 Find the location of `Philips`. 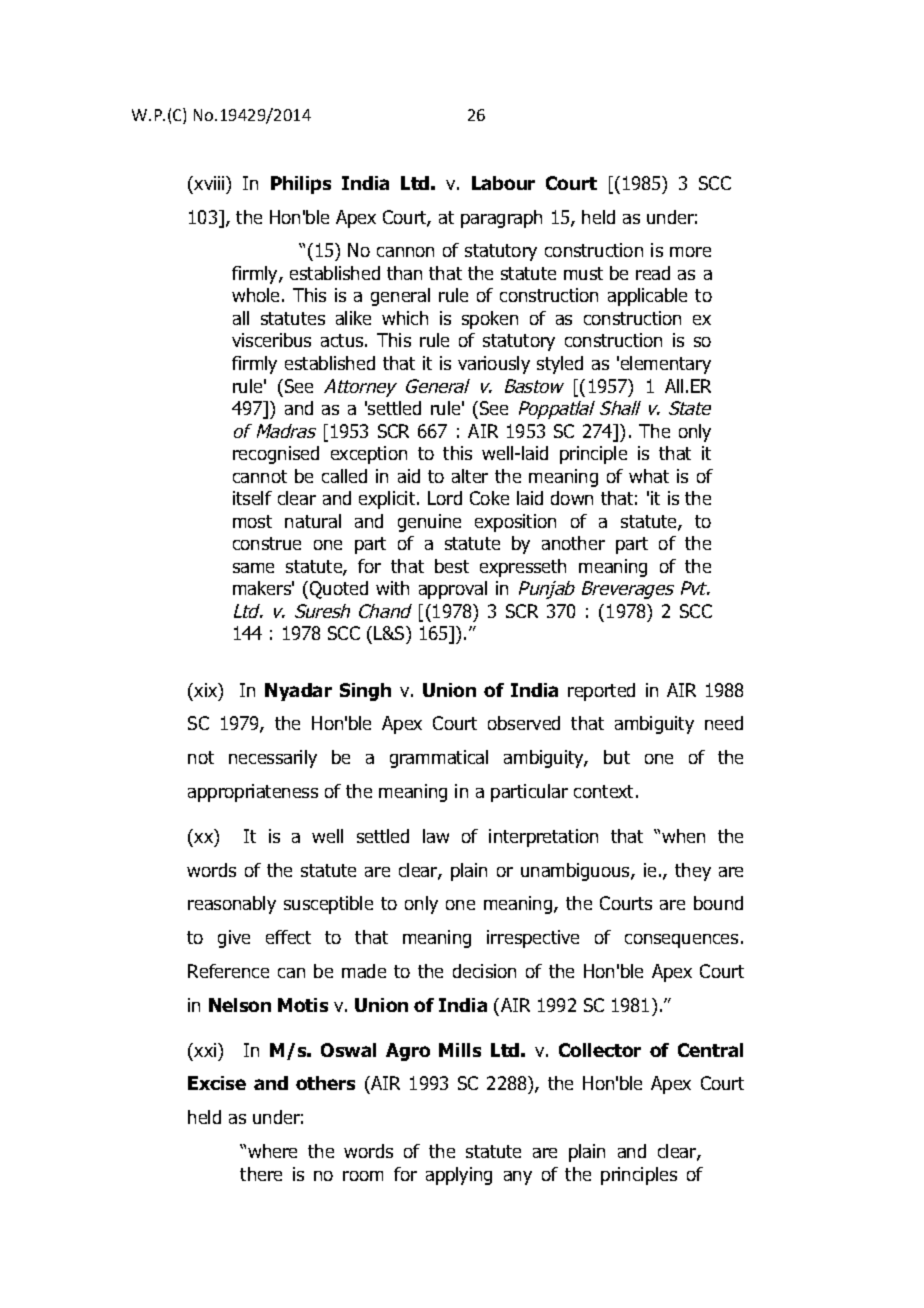

Philips is located at coordinates (301, 185).
